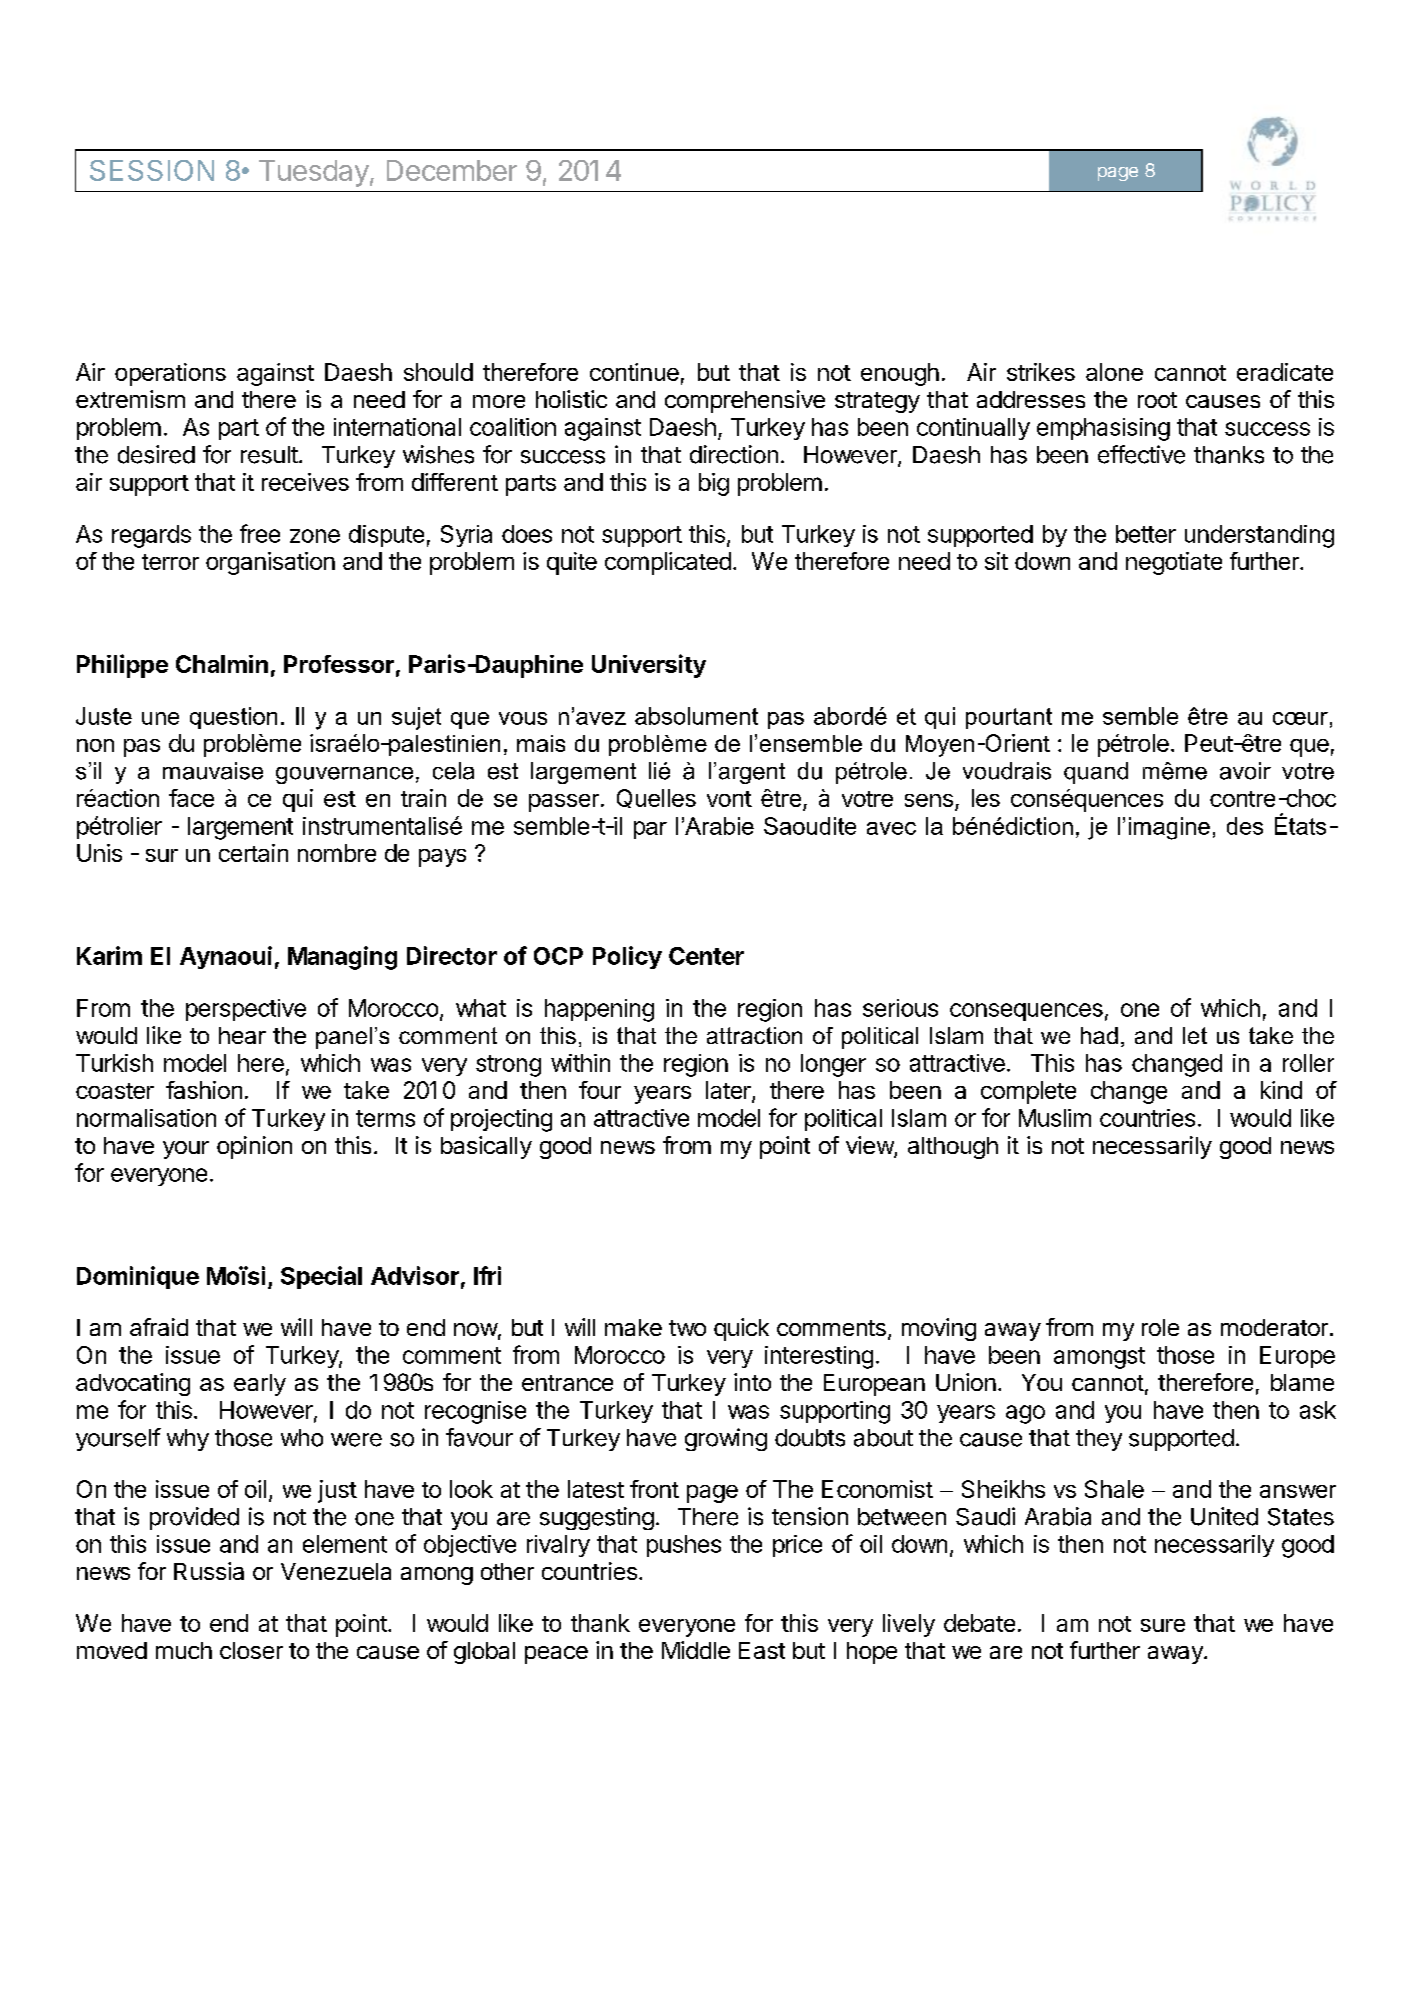 The width and height of the image is (1424, 2016). I want to click on had, so click(1099, 1035).
